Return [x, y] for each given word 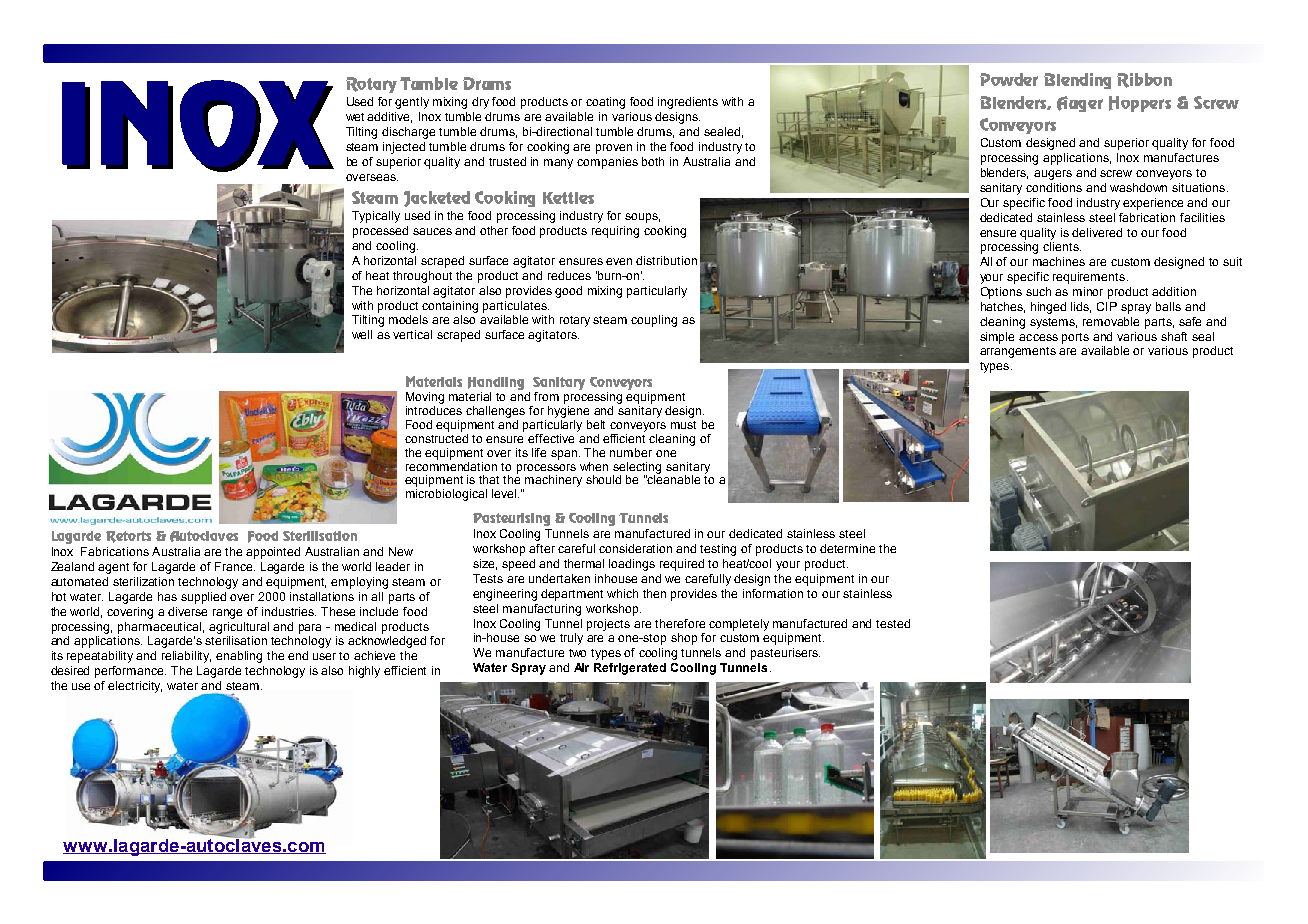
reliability [186, 657]
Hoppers [1140, 104]
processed [380, 232]
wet [355, 117]
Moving [425, 399]
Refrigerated [630, 669]
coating [605, 103]
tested [893, 623]
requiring [615, 232]
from [546, 396]
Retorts [128, 537]
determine [847, 548]
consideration [635, 548]
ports [1075, 338]
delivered [1097, 232]
